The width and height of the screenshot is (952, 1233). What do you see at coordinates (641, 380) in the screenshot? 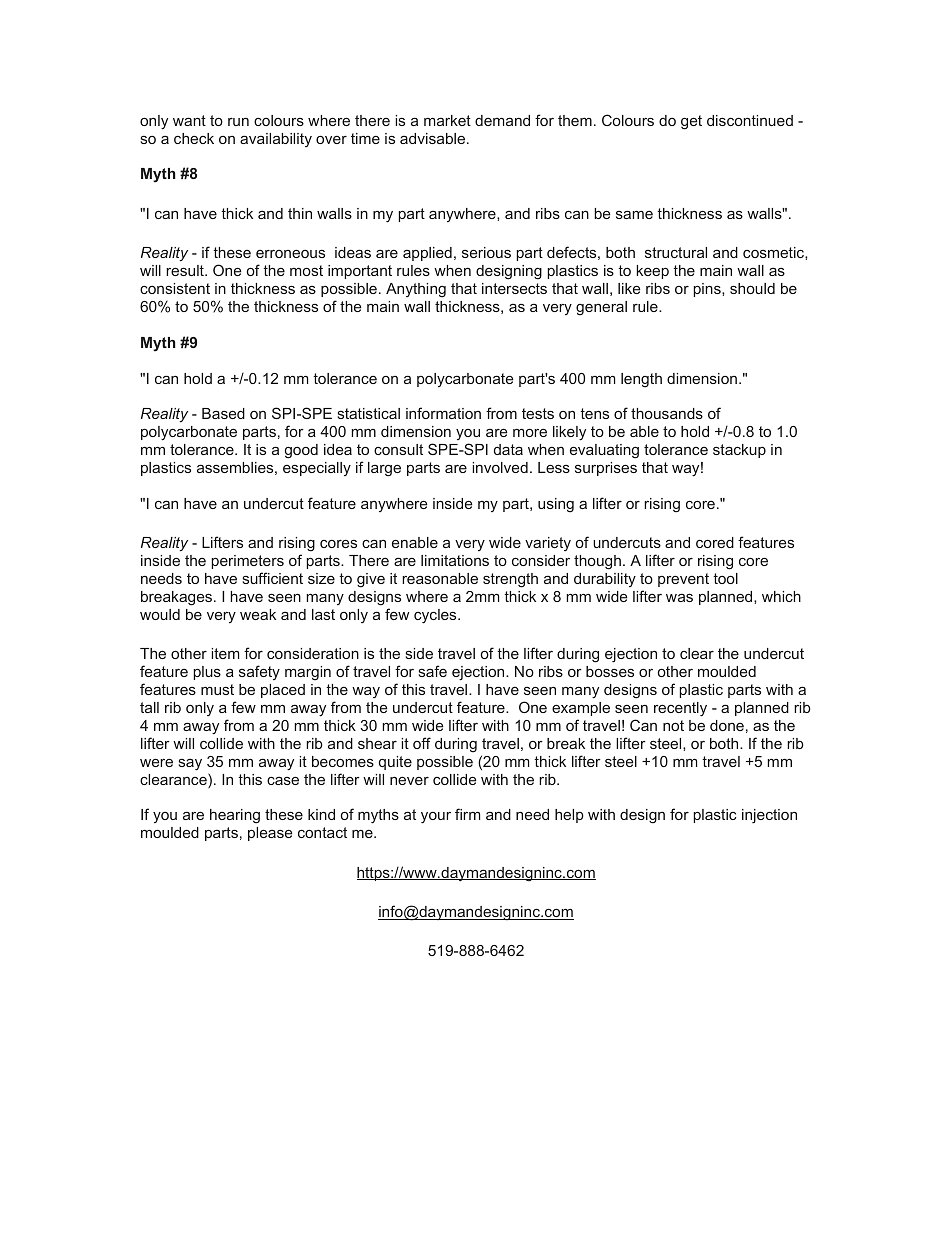
I see `length` at bounding box center [641, 380].
